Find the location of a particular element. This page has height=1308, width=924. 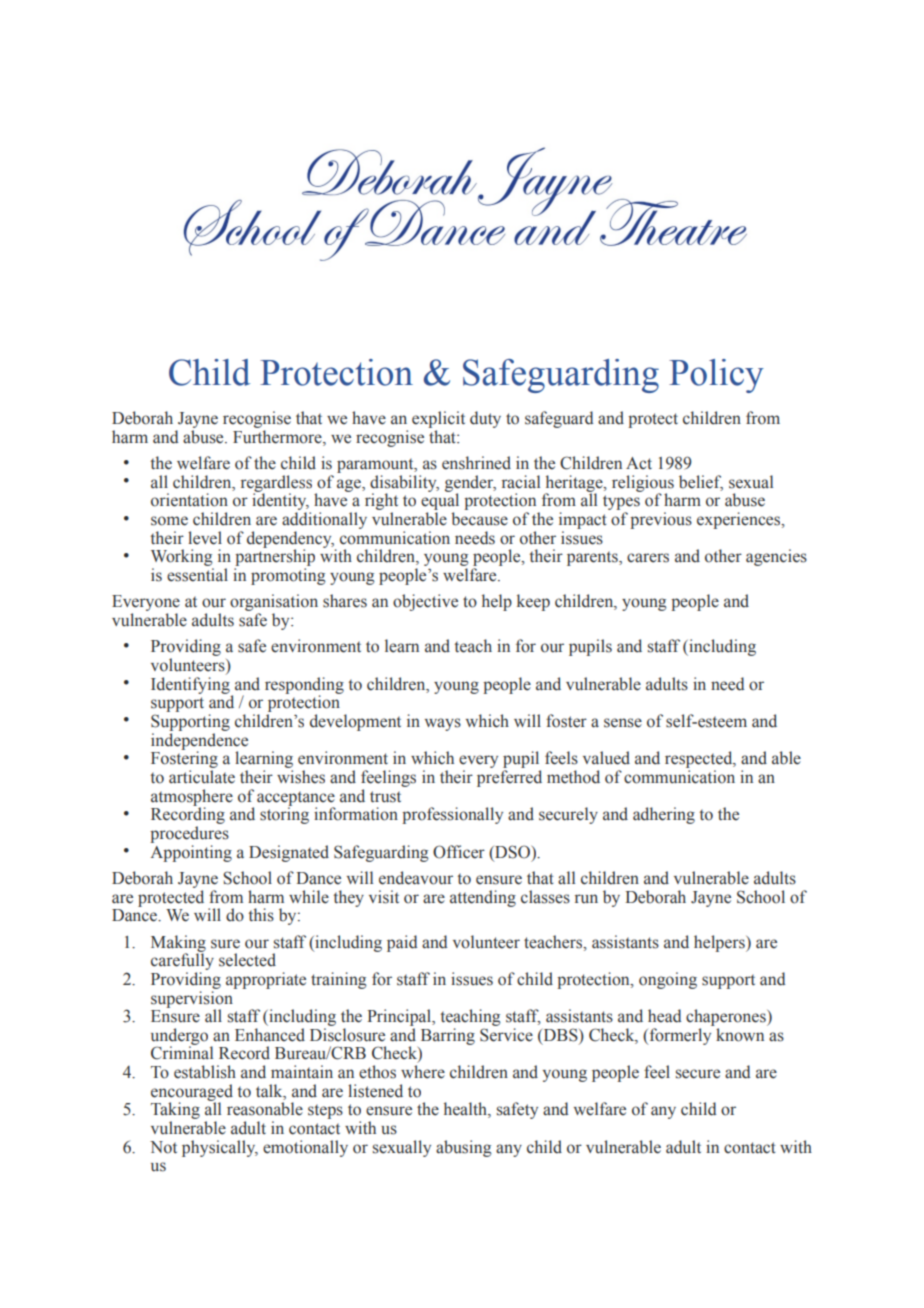

articulate is located at coordinates (202, 777).
